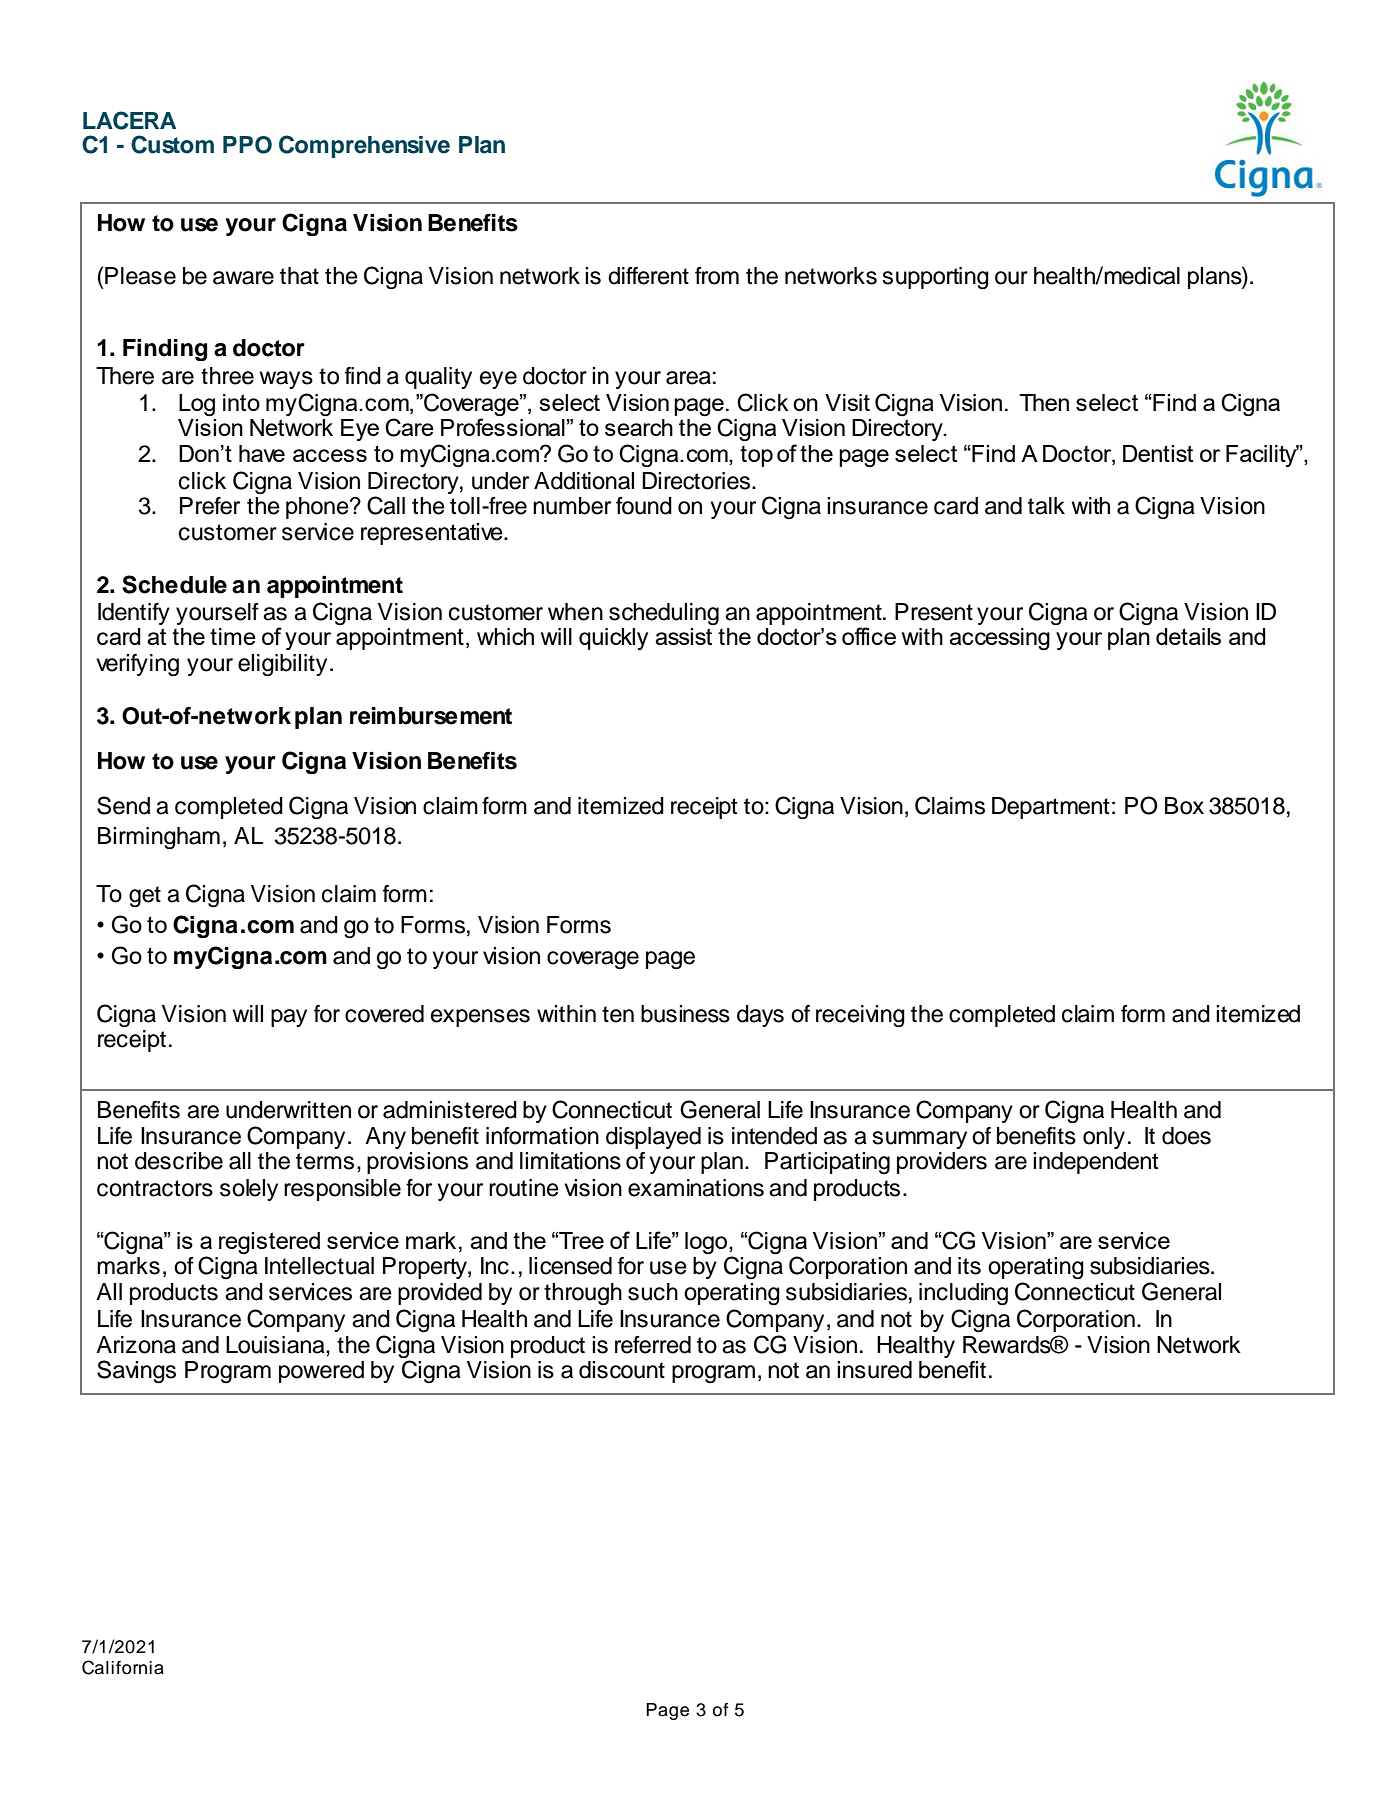  I want to click on Prefer, so click(210, 506).
